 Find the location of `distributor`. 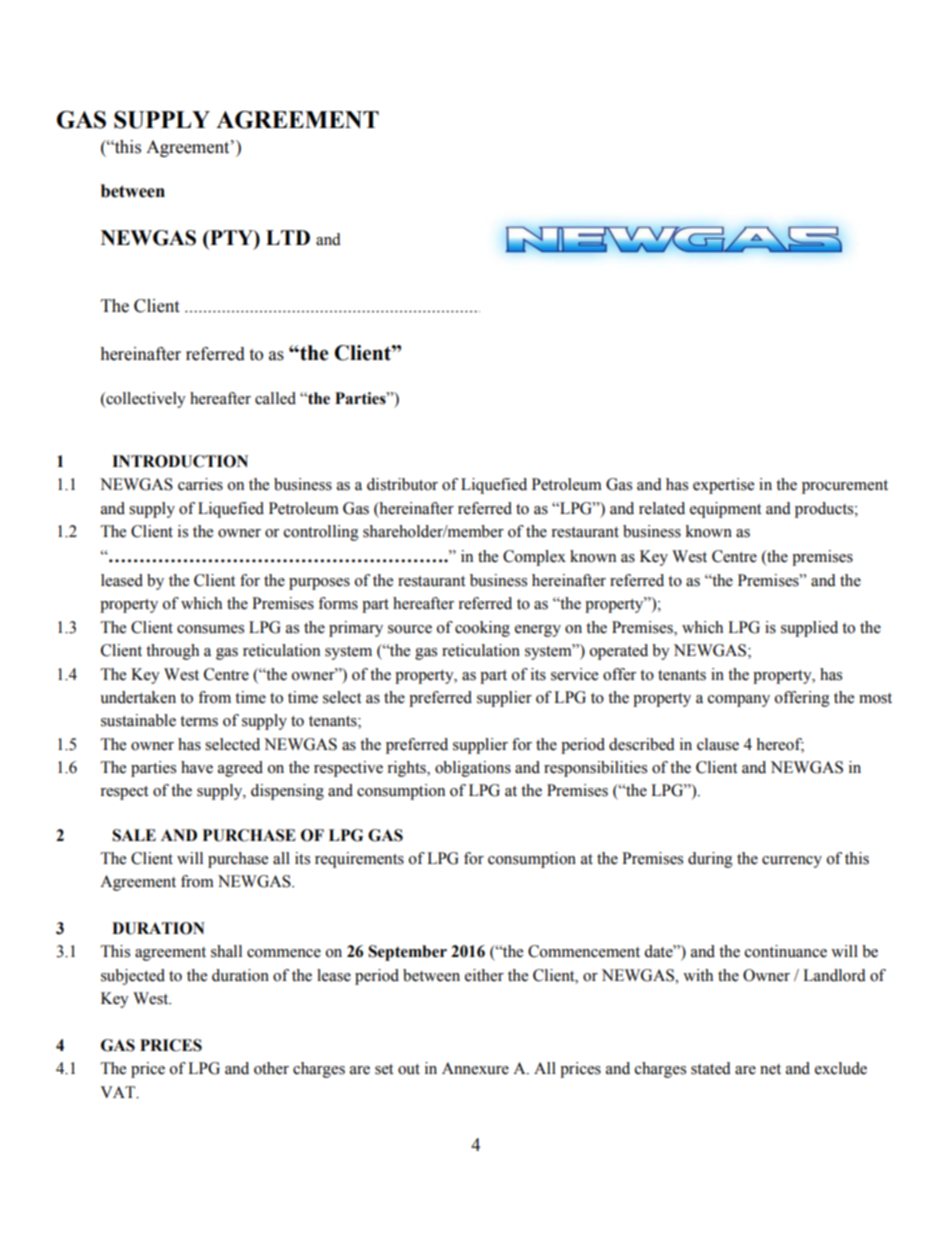

distributor is located at coordinates (402, 484).
